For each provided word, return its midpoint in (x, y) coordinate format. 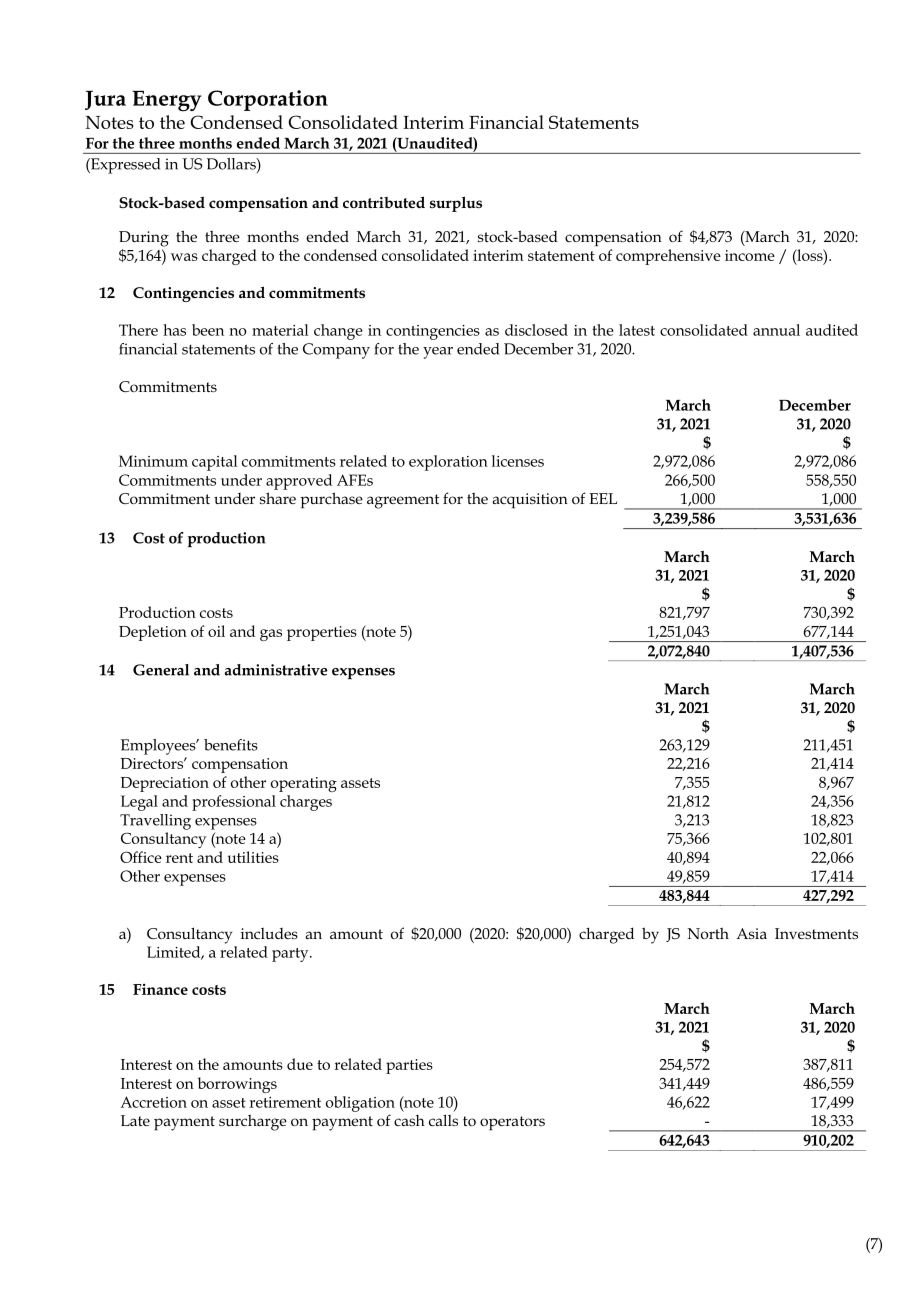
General (161, 670)
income (750, 255)
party (291, 955)
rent (179, 858)
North (708, 933)
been (208, 330)
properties (322, 633)
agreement (403, 501)
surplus (456, 204)
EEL (603, 498)
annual (776, 330)
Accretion (153, 1102)
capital (214, 463)
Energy (167, 101)
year (438, 353)
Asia (751, 933)
